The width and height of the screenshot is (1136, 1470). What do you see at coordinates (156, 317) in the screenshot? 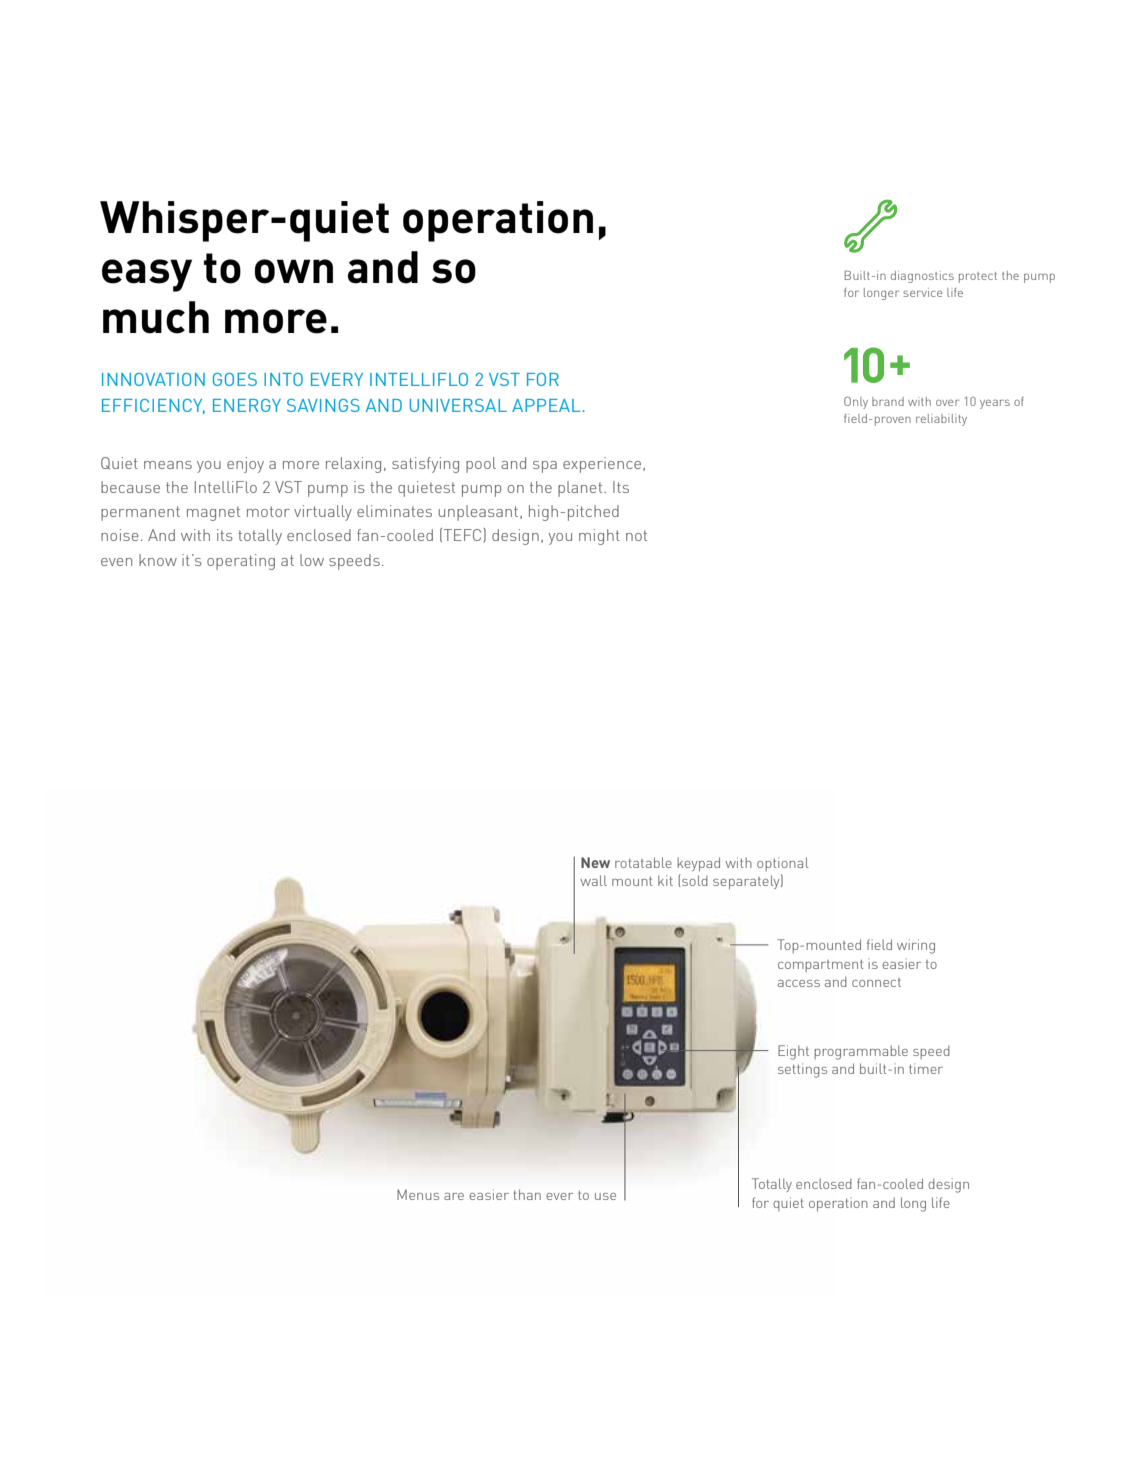
I see `much` at bounding box center [156, 317].
